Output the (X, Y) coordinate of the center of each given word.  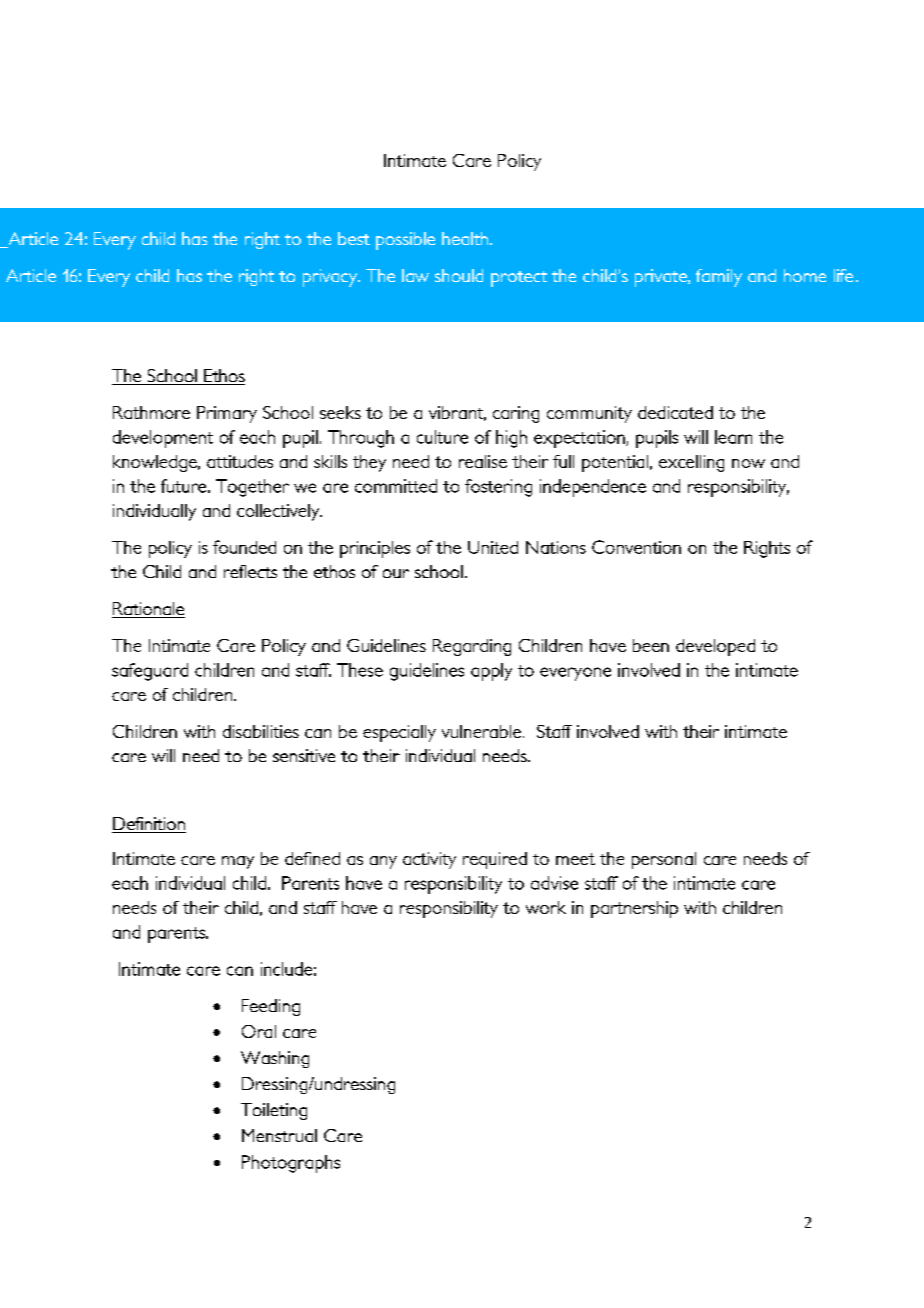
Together (252, 488)
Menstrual (279, 1135)
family (719, 278)
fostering (498, 488)
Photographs (291, 1164)
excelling (691, 463)
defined (312, 858)
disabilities (261, 731)
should (459, 275)
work (546, 907)
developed (715, 647)
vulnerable (483, 731)
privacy (331, 278)
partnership (634, 909)
